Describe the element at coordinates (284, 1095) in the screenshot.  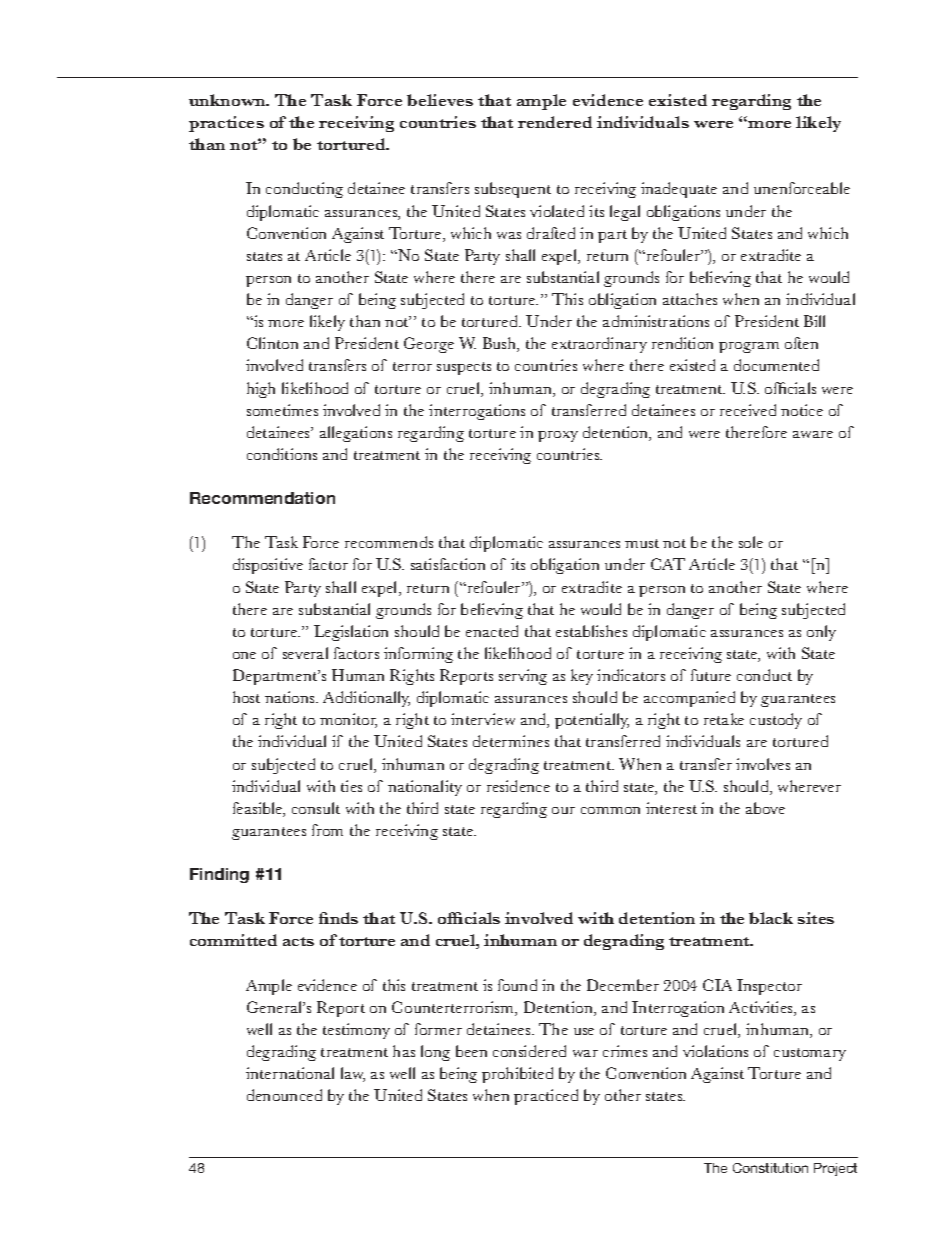
I see `denounced` at that location.
